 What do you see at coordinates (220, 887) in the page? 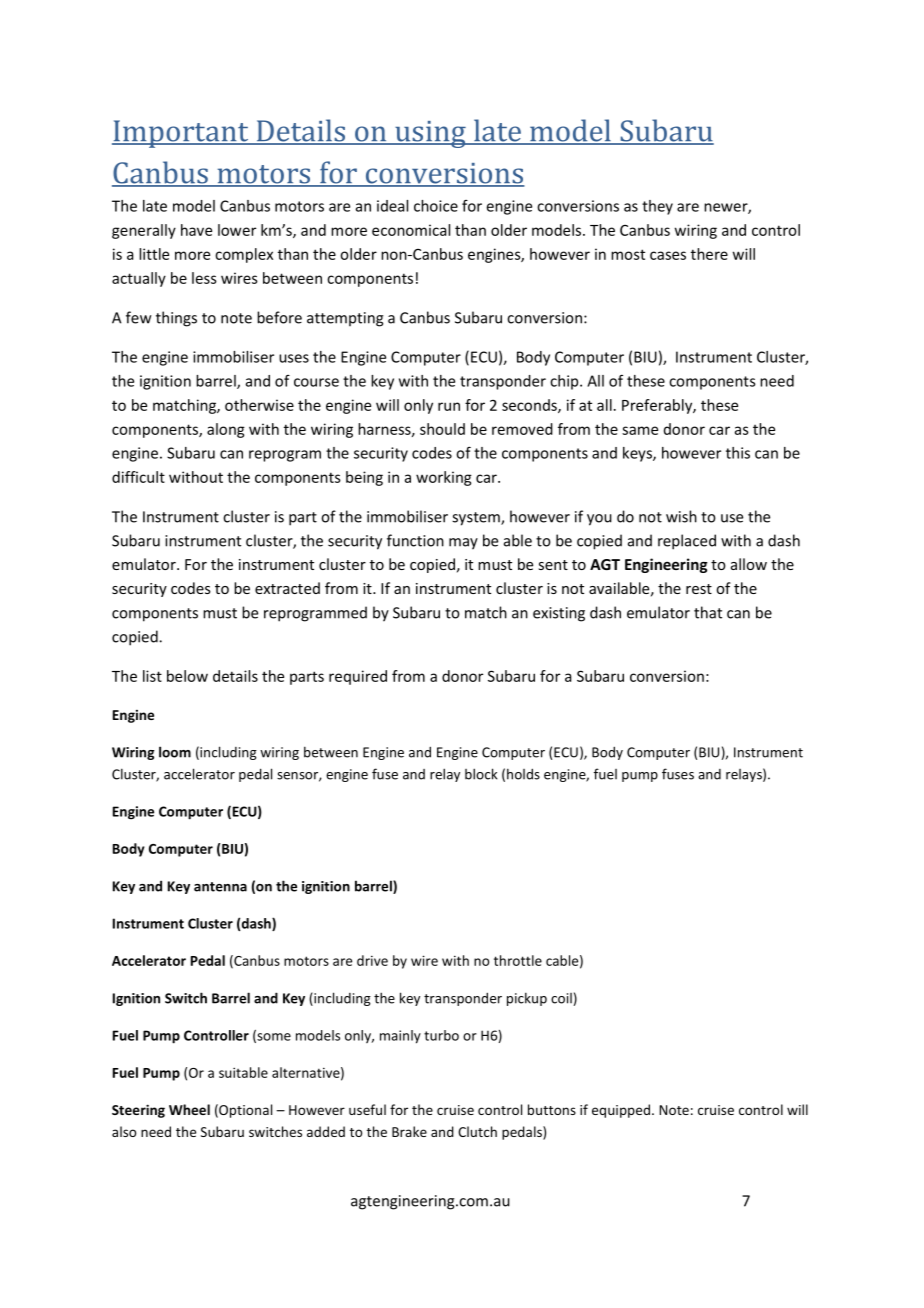
I see `antenna` at bounding box center [220, 887].
